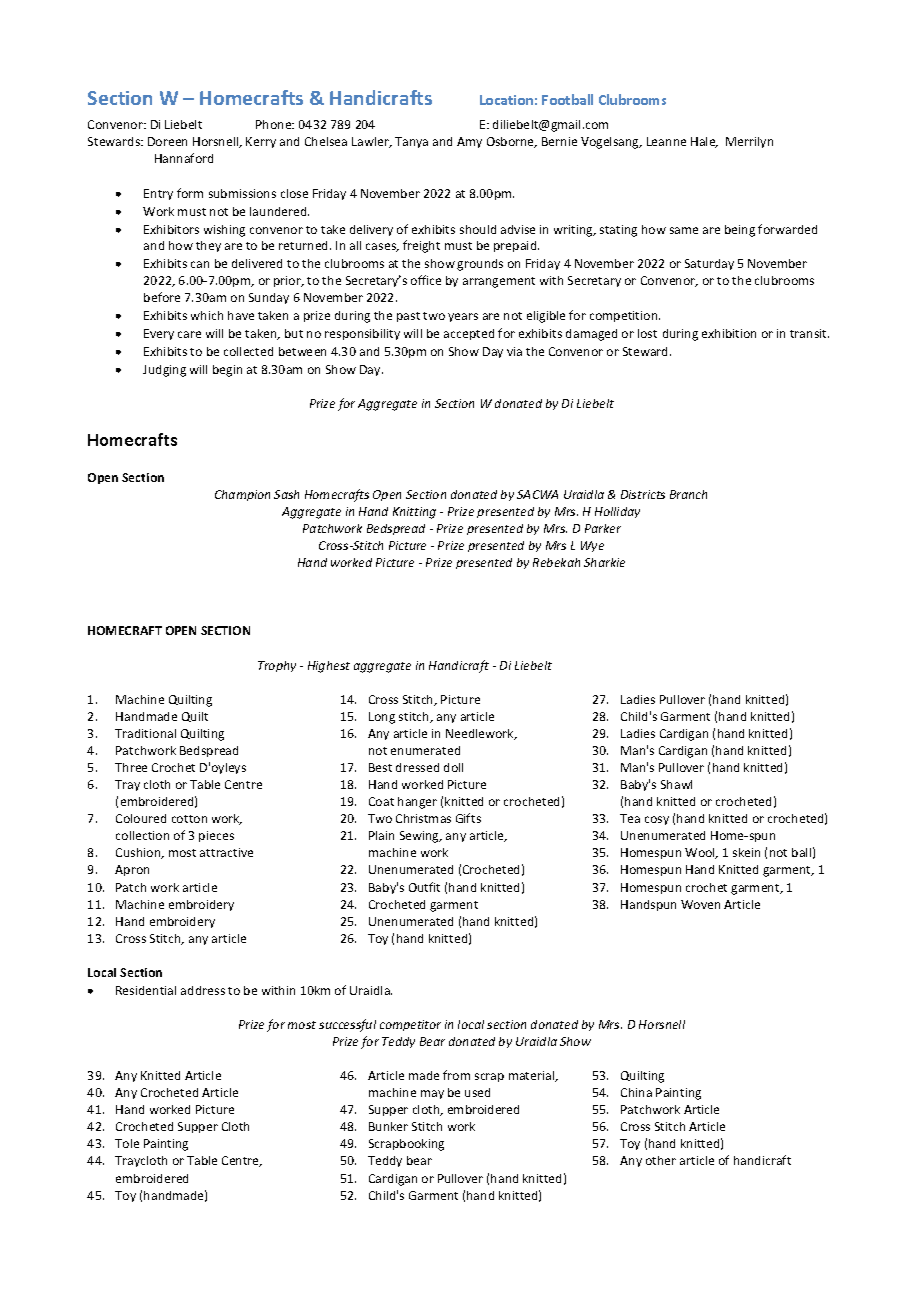  I want to click on Amy, so click(469, 142).
